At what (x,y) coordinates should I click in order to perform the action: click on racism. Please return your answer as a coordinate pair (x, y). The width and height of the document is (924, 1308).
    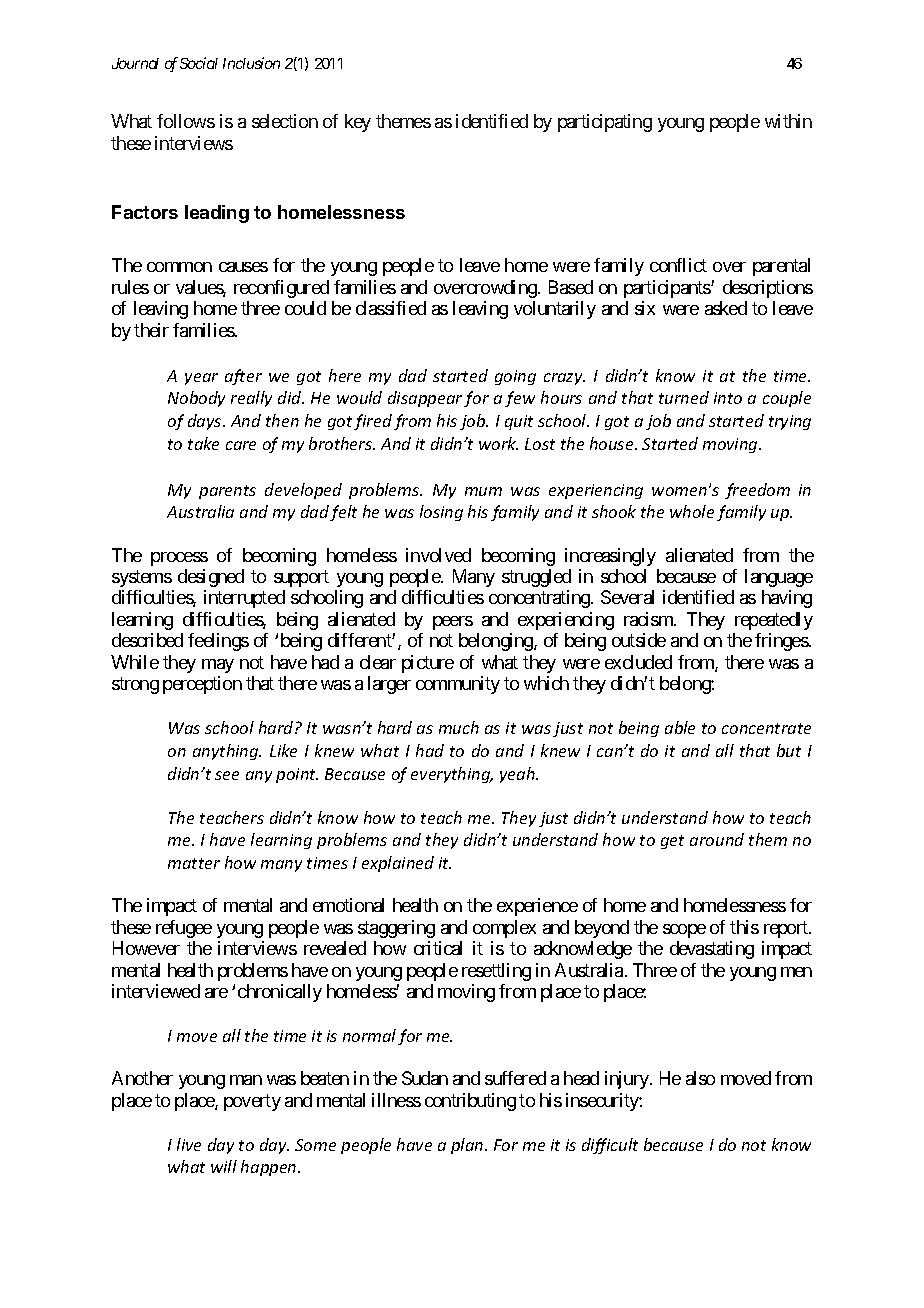
    Looking at the image, I should click on (649, 619).
